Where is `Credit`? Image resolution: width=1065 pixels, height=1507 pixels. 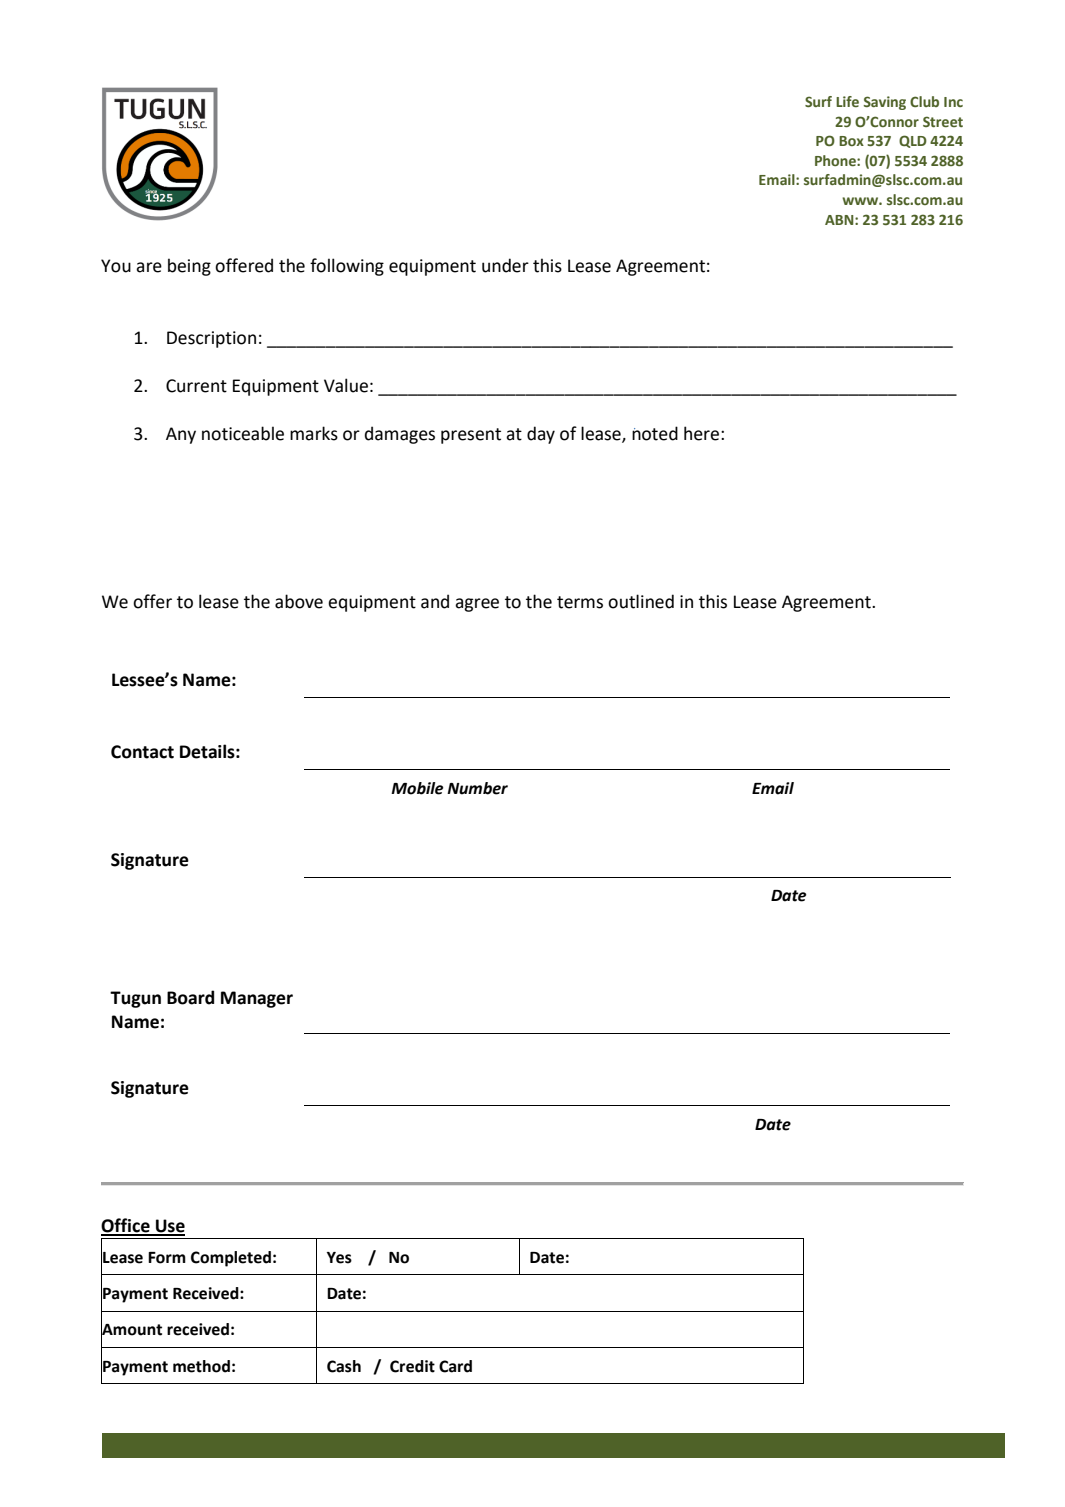
Credit is located at coordinates (412, 1366).
